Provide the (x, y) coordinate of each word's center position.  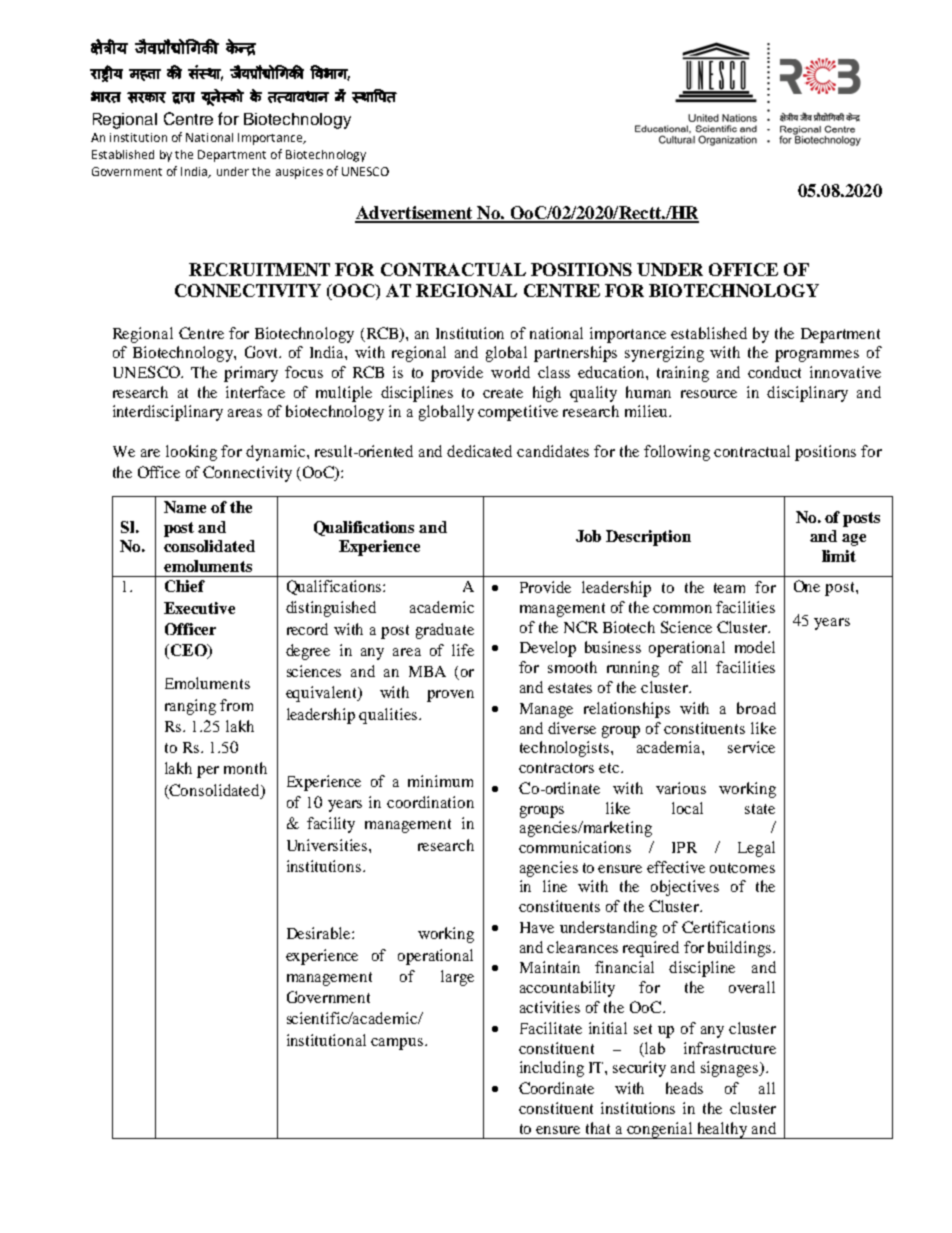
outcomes (742, 868)
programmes (817, 356)
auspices (299, 173)
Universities (328, 845)
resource (709, 394)
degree (308, 652)
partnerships (575, 354)
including (552, 1069)
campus (398, 1044)
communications (575, 847)
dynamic (277, 453)
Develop (548, 649)
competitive (518, 413)
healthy (722, 1130)
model (755, 647)
